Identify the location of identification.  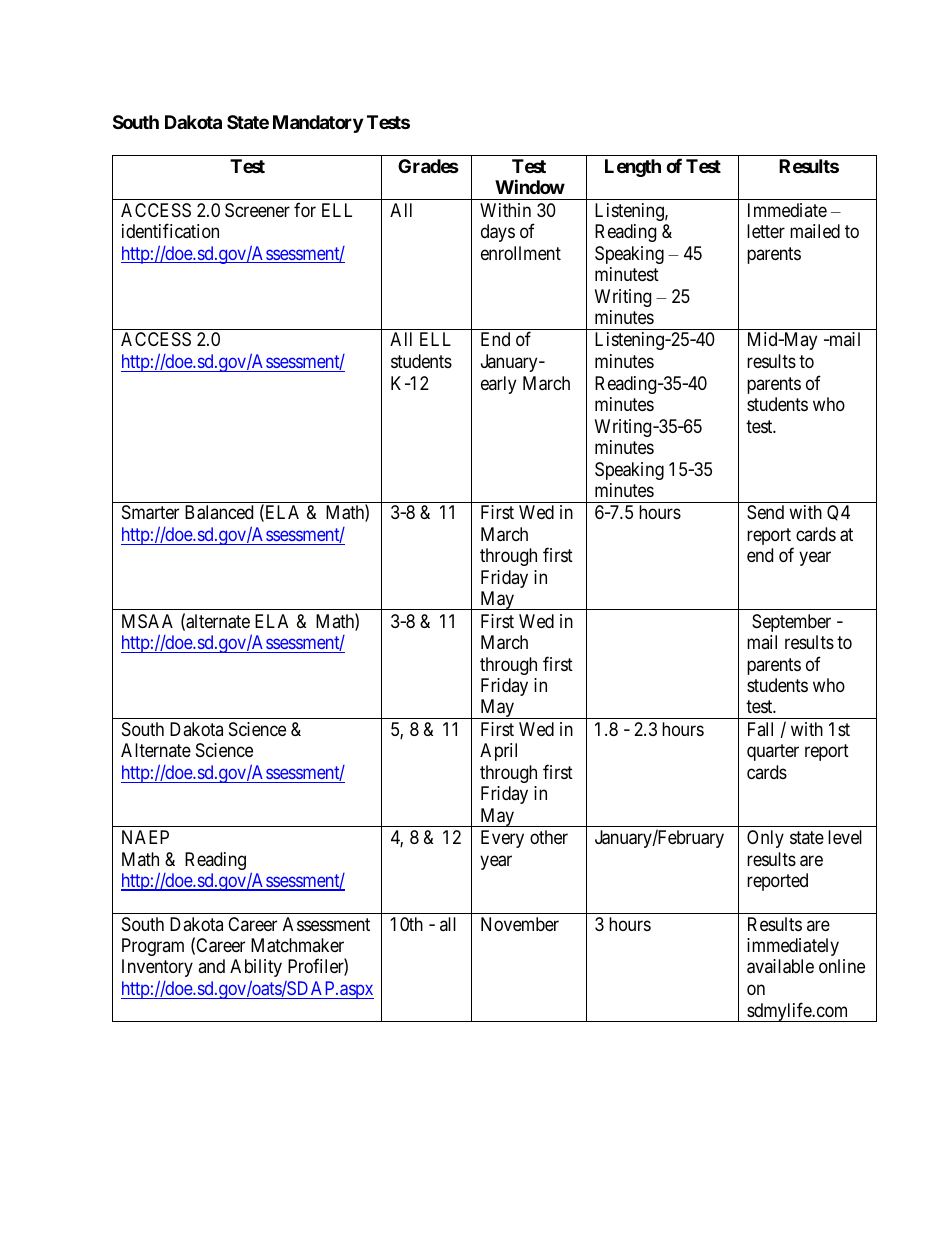
(170, 231).
